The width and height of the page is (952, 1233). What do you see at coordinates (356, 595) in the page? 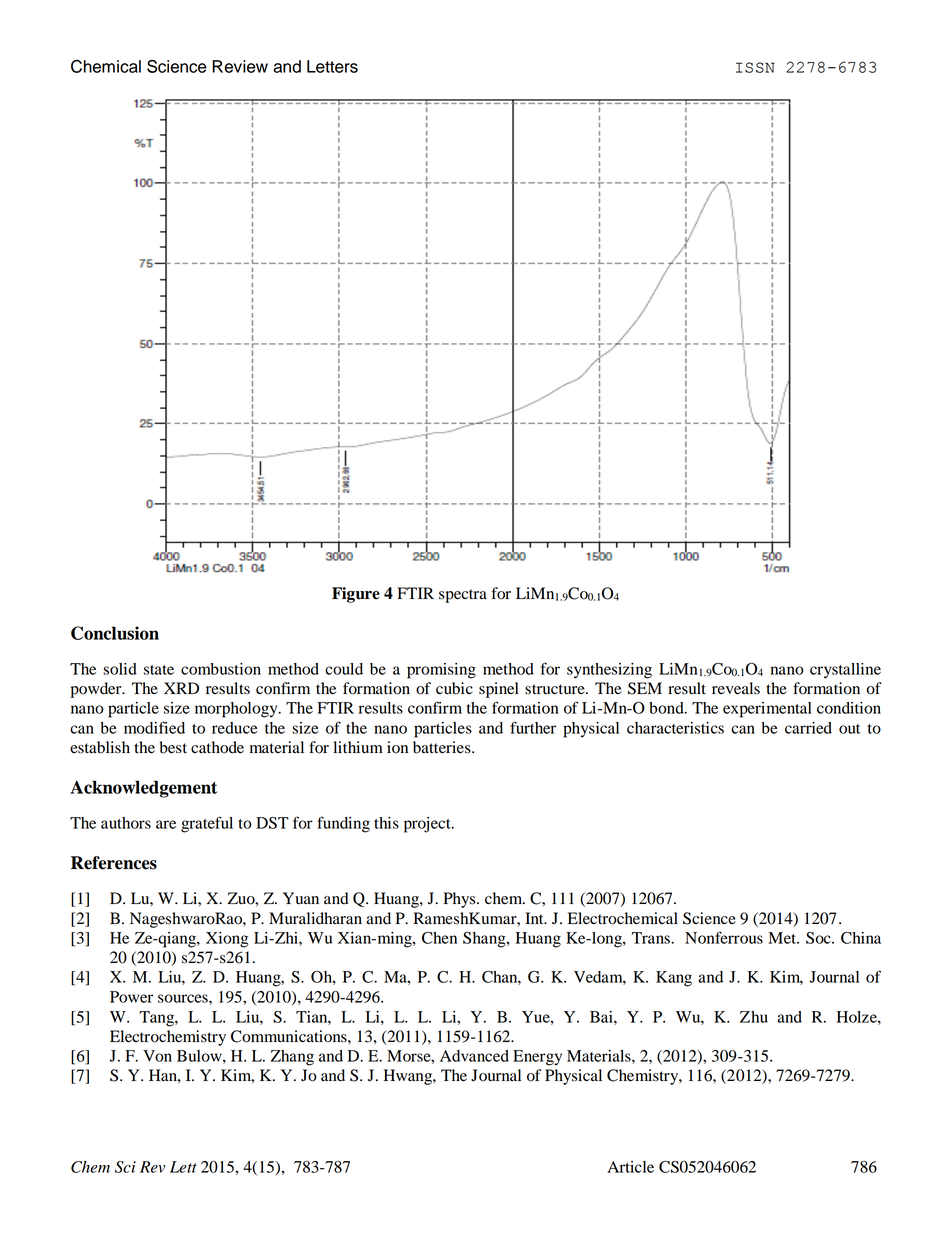
I see `Figure` at bounding box center [356, 595].
